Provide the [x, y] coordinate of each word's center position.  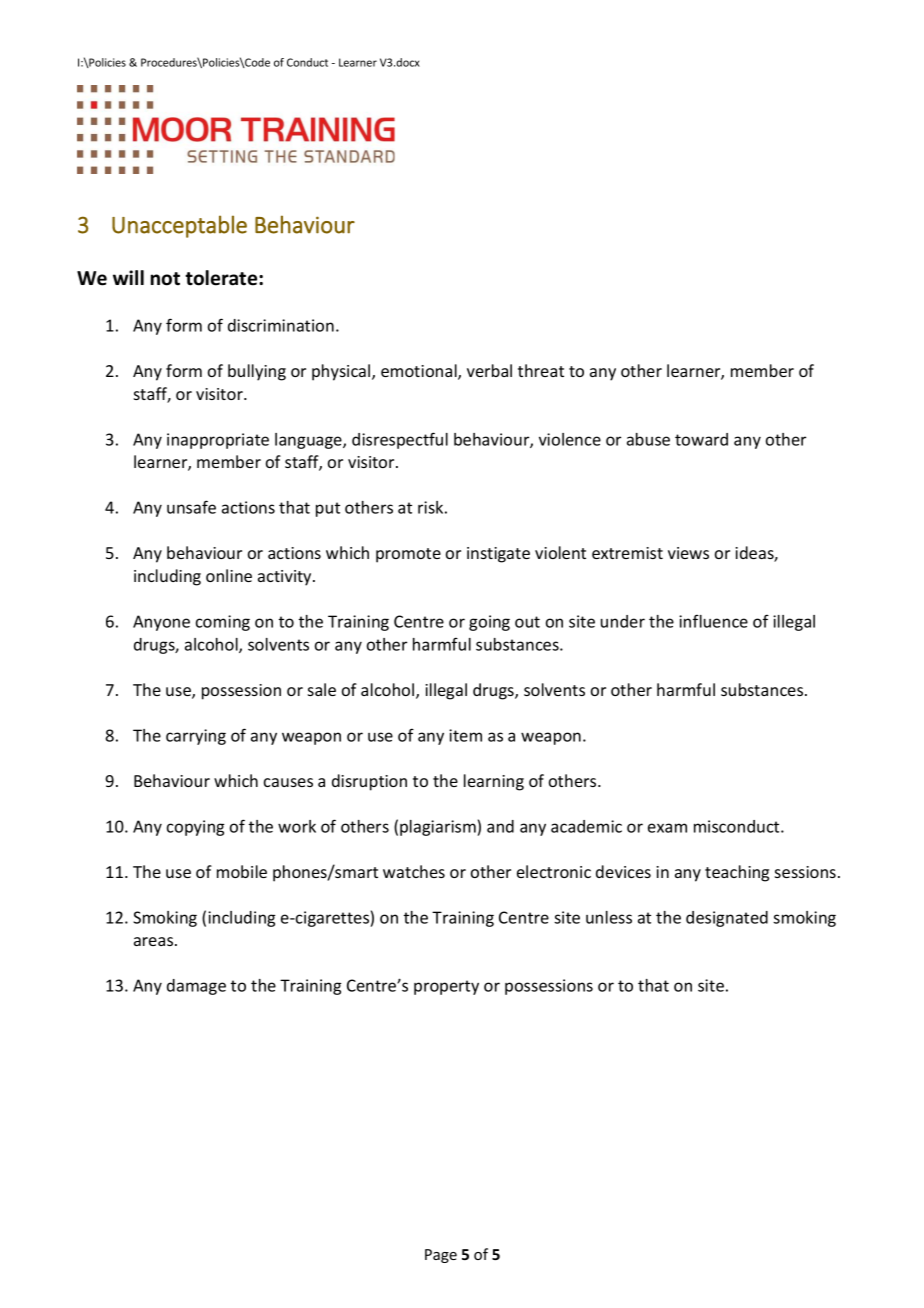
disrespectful [400, 440]
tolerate [222, 278]
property [446, 987]
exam [667, 828]
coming [223, 623]
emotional [420, 372]
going [489, 623]
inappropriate [218, 441]
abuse [648, 439]
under [623, 621]
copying [195, 828]
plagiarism [439, 828]
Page [441, 1256]
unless [609, 917]
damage [196, 987]
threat [541, 370]
